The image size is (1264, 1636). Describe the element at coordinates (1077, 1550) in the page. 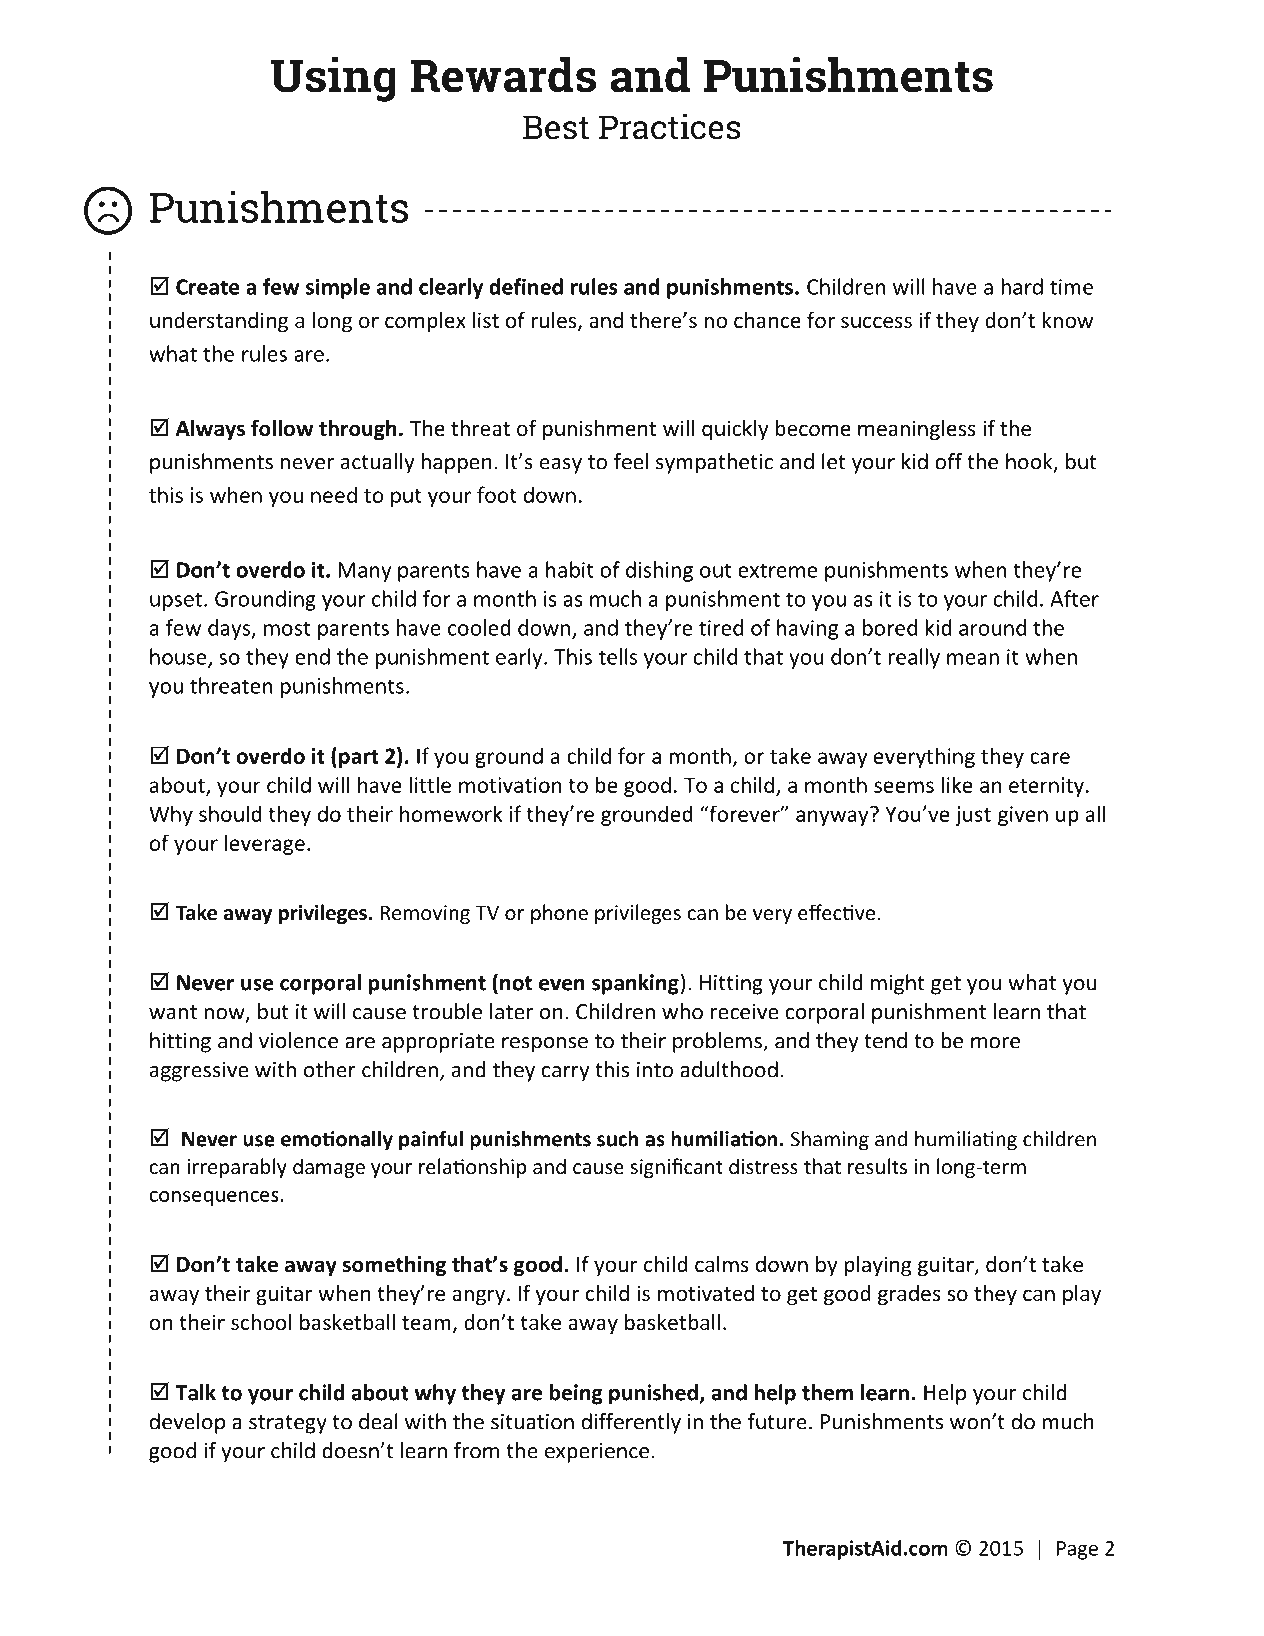

I see `Page` at that location.
